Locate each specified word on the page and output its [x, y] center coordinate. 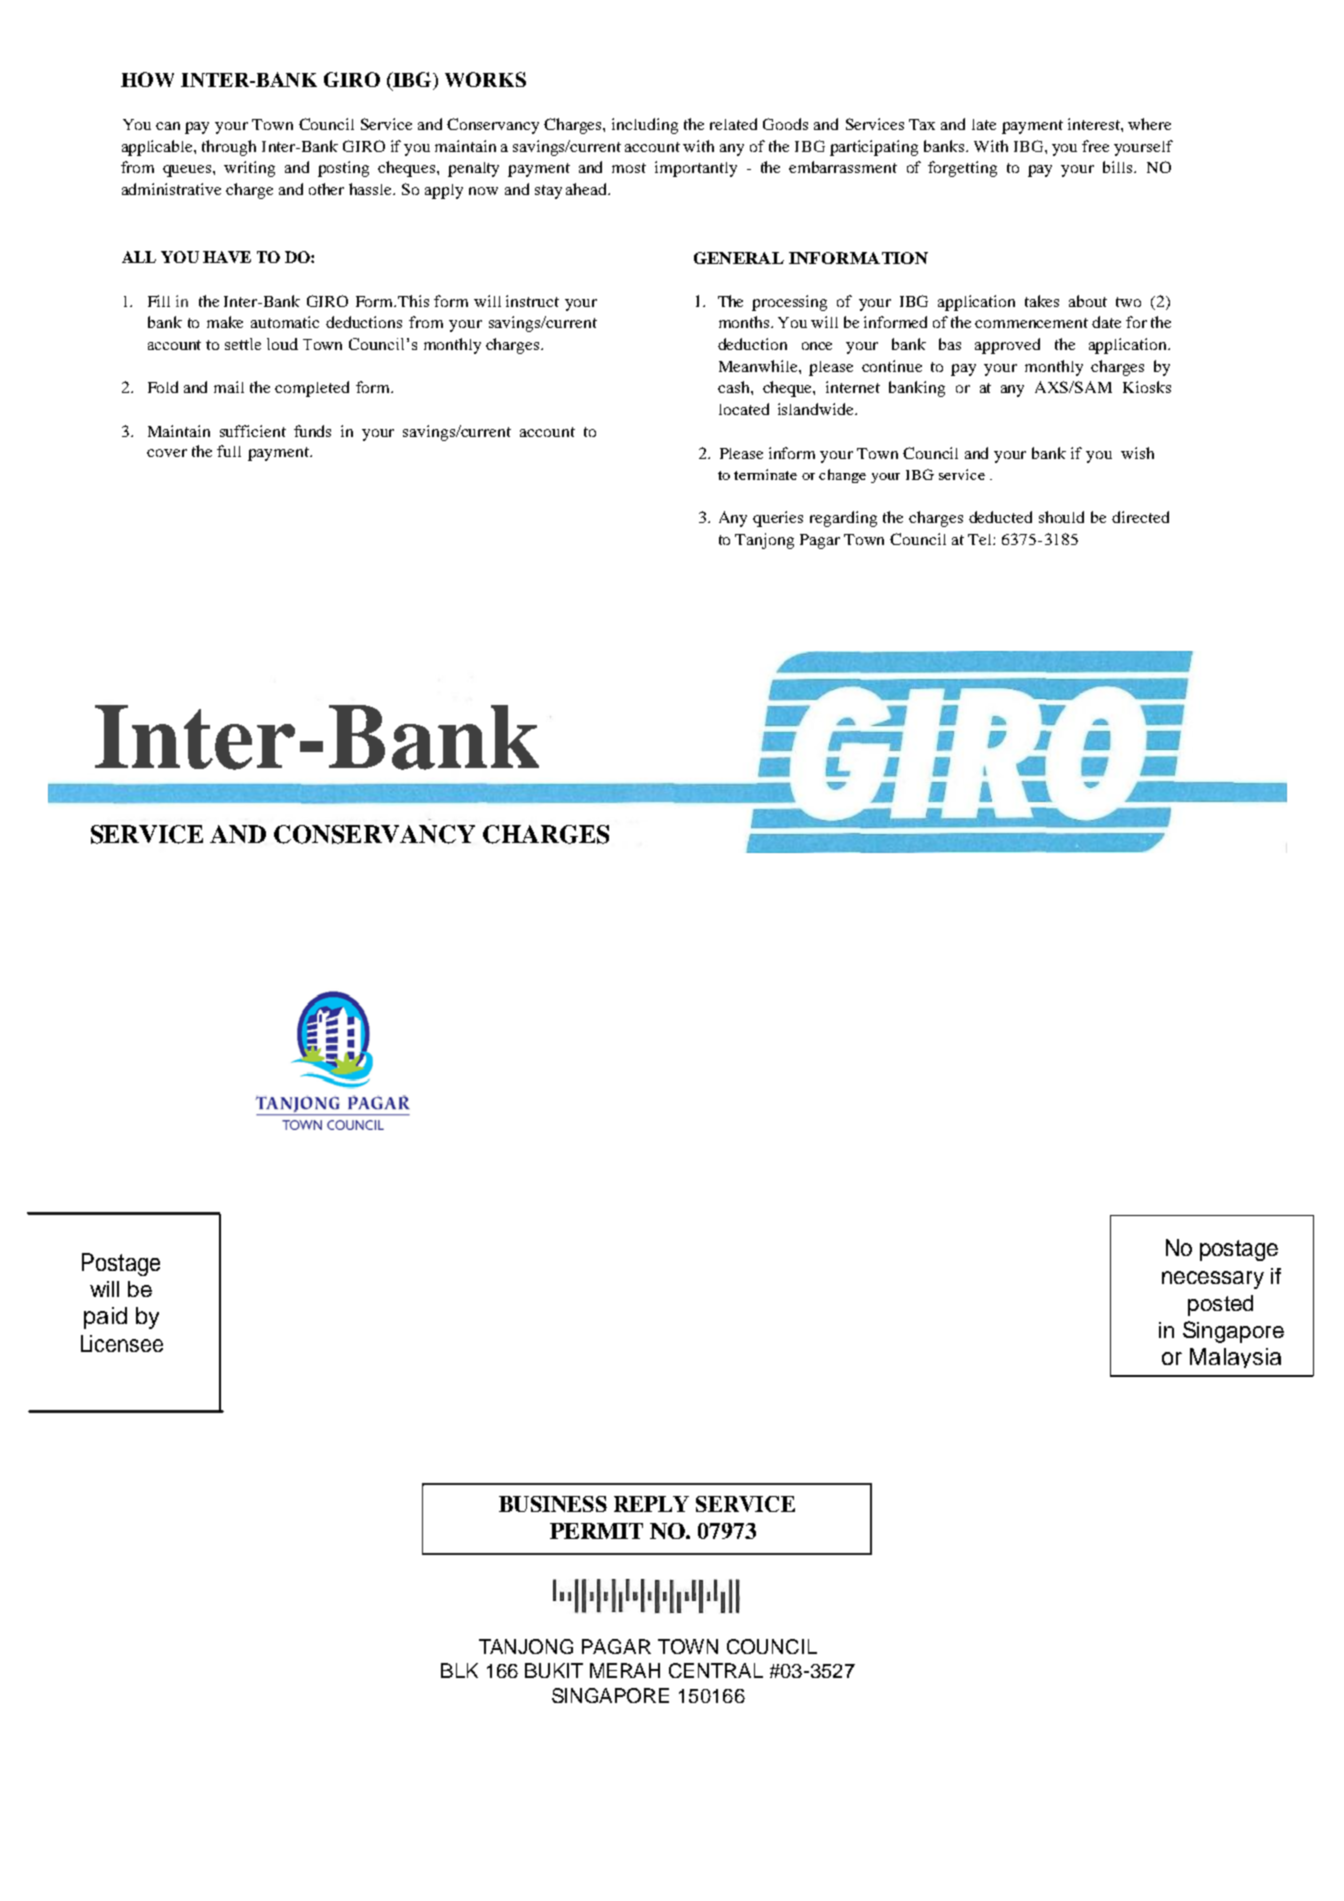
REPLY [651, 1504]
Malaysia [1235, 1358]
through [229, 148]
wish [1137, 453]
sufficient [253, 431]
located [744, 409]
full [229, 451]
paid [105, 1318]
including [645, 126]
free [1095, 146]
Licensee [122, 1343]
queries [778, 519]
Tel [981, 539]
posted [1220, 1305]
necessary [1213, 1280]
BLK [459, 1670]
